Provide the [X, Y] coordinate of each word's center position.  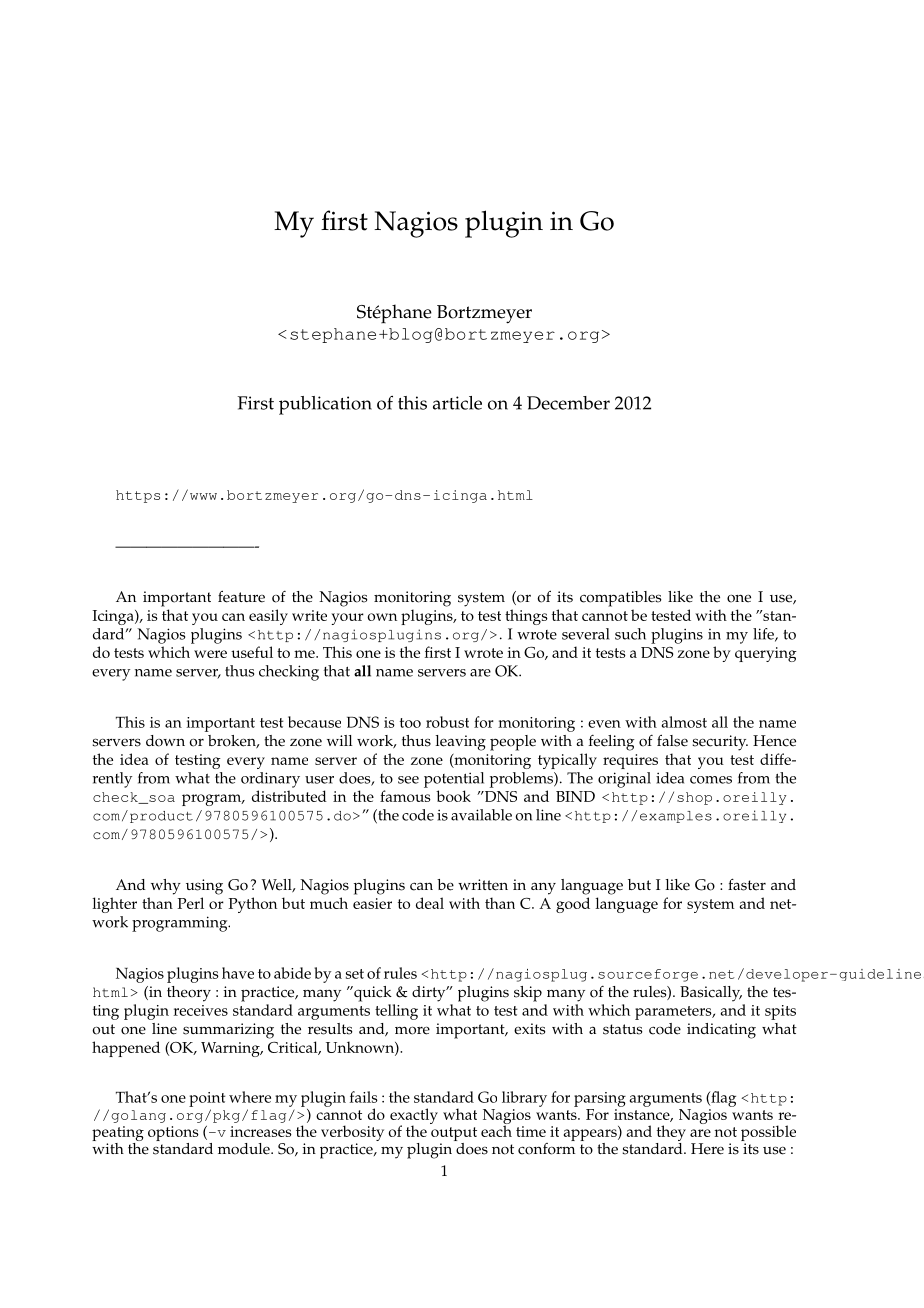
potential [454, 780]
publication [325, 405]
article [457, 403]
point [207, 1099]
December [568, 403]
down [165, 741]
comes [711, 780]
